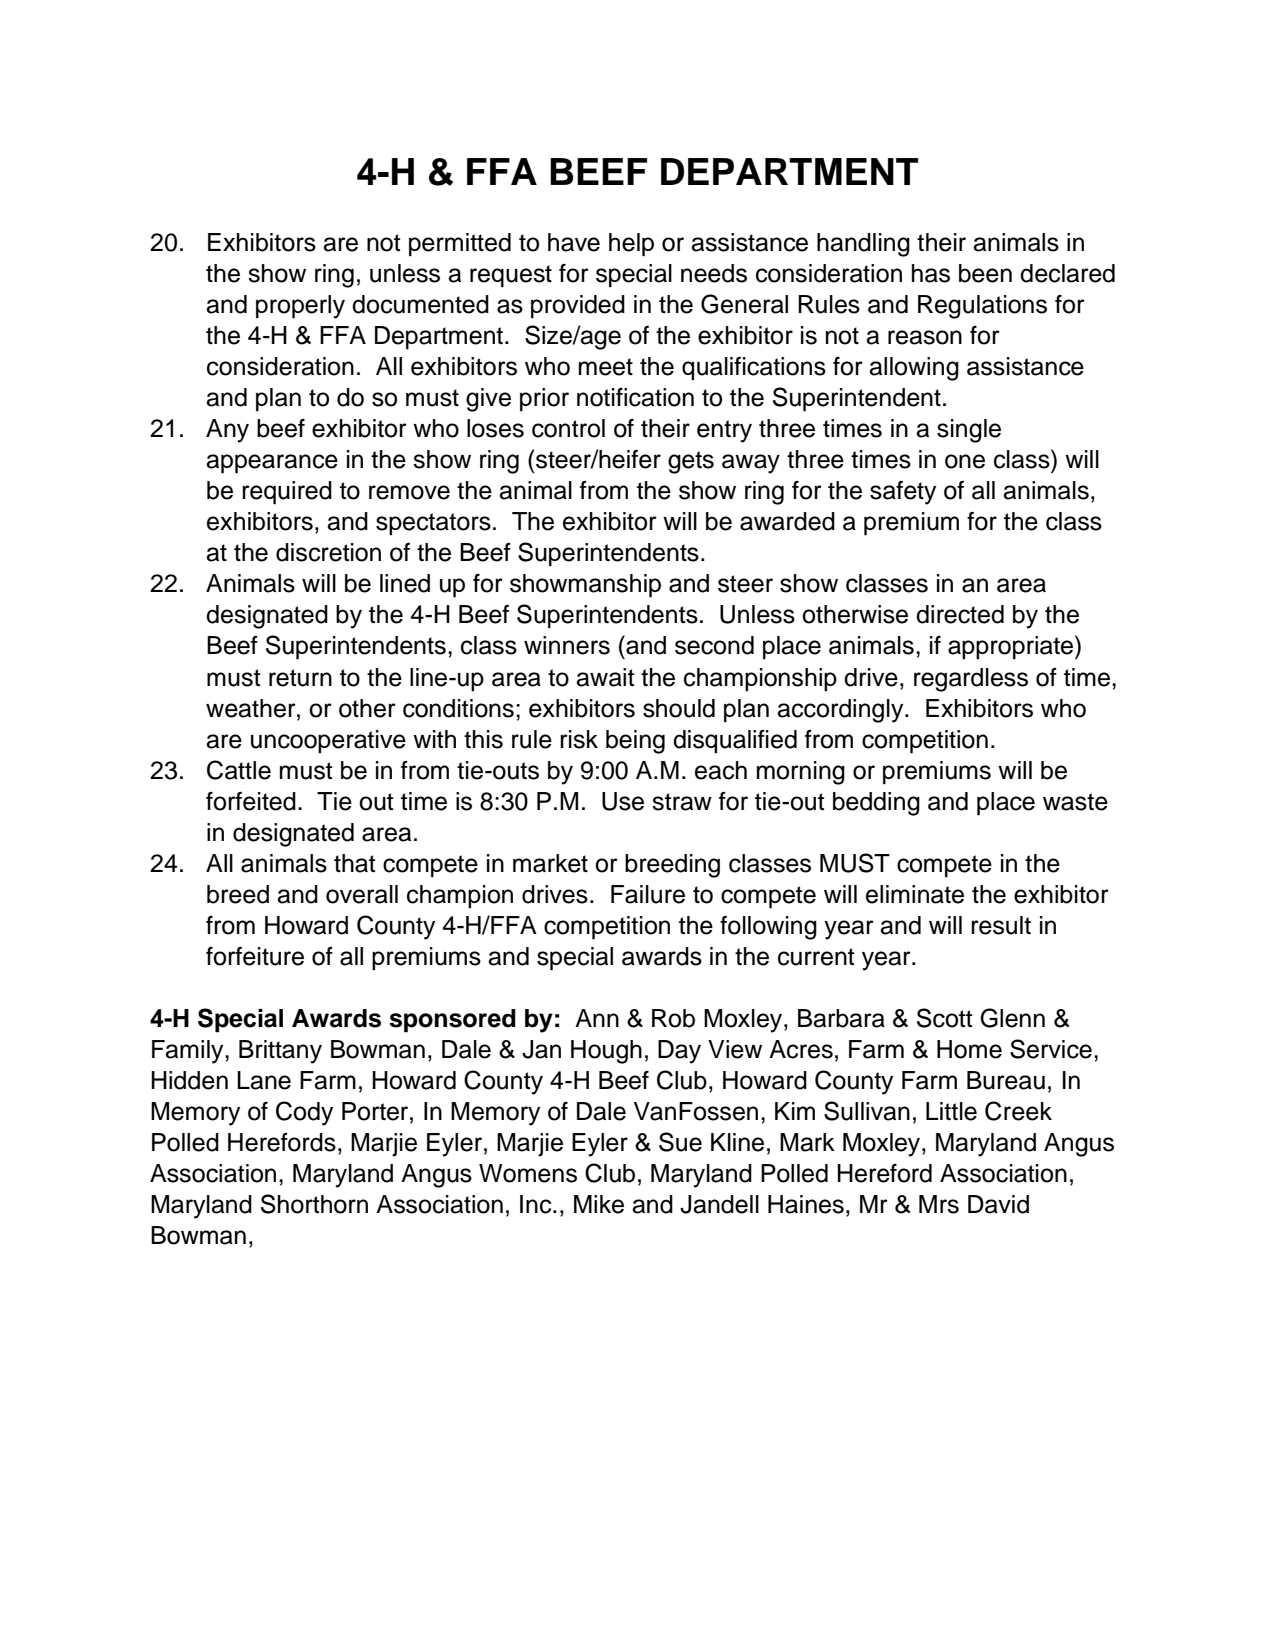 Image resolution: width=1275 pixels, height=1650 pixels. Describe the element at coordinates (599, 1204) in the screenshot. I see `Mike` at that location.
